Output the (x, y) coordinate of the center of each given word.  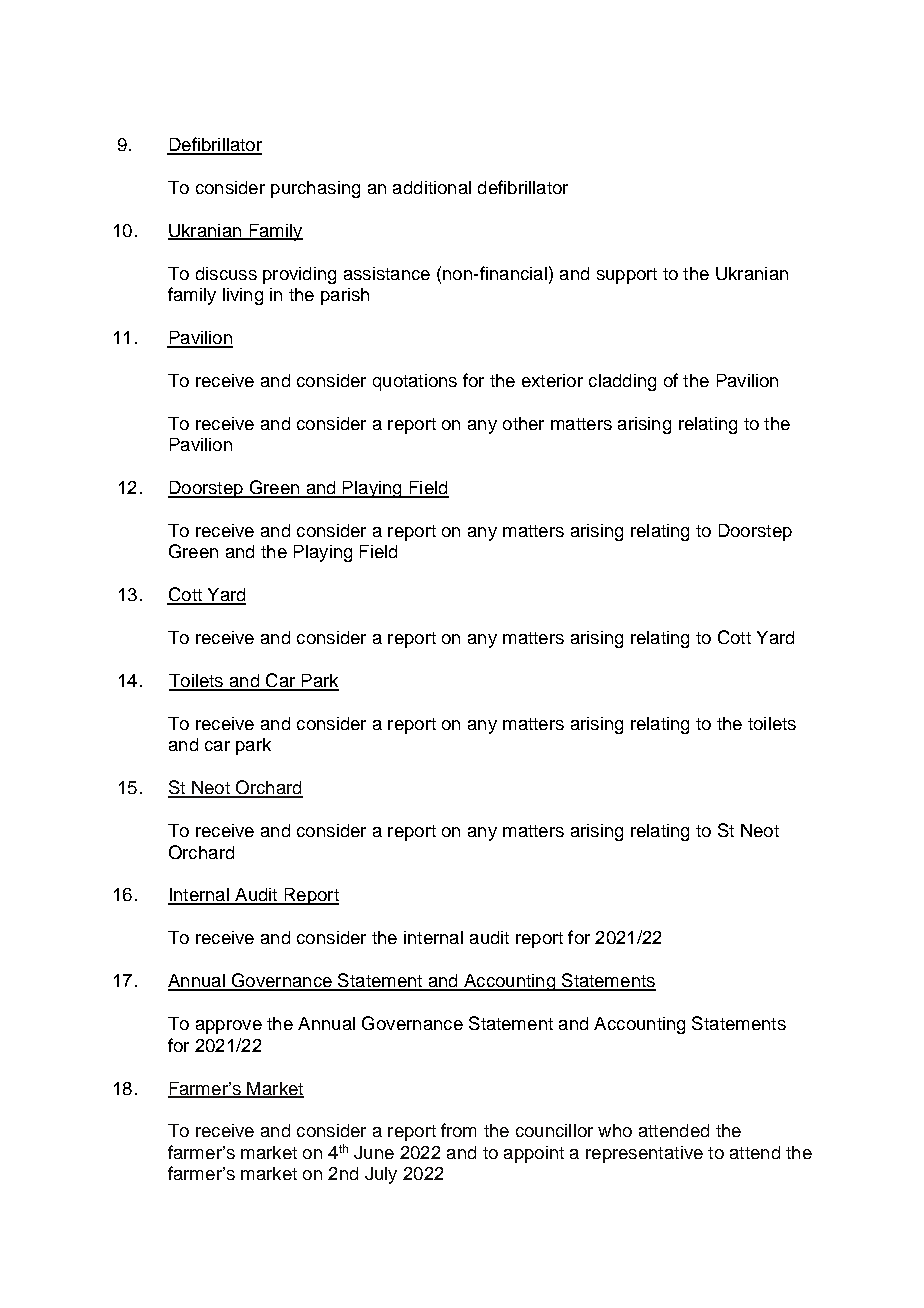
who (615, 1130)
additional (432, 187)
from (458, 1130)
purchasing (315, 189)
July (381, 1175)
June (374, 1152)
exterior (552, 380)
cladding (622, 382)
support (627, 276)
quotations (415, 382)
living (243, 296)
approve (229, 1027)
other (523, 423)
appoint (534, 1154)
